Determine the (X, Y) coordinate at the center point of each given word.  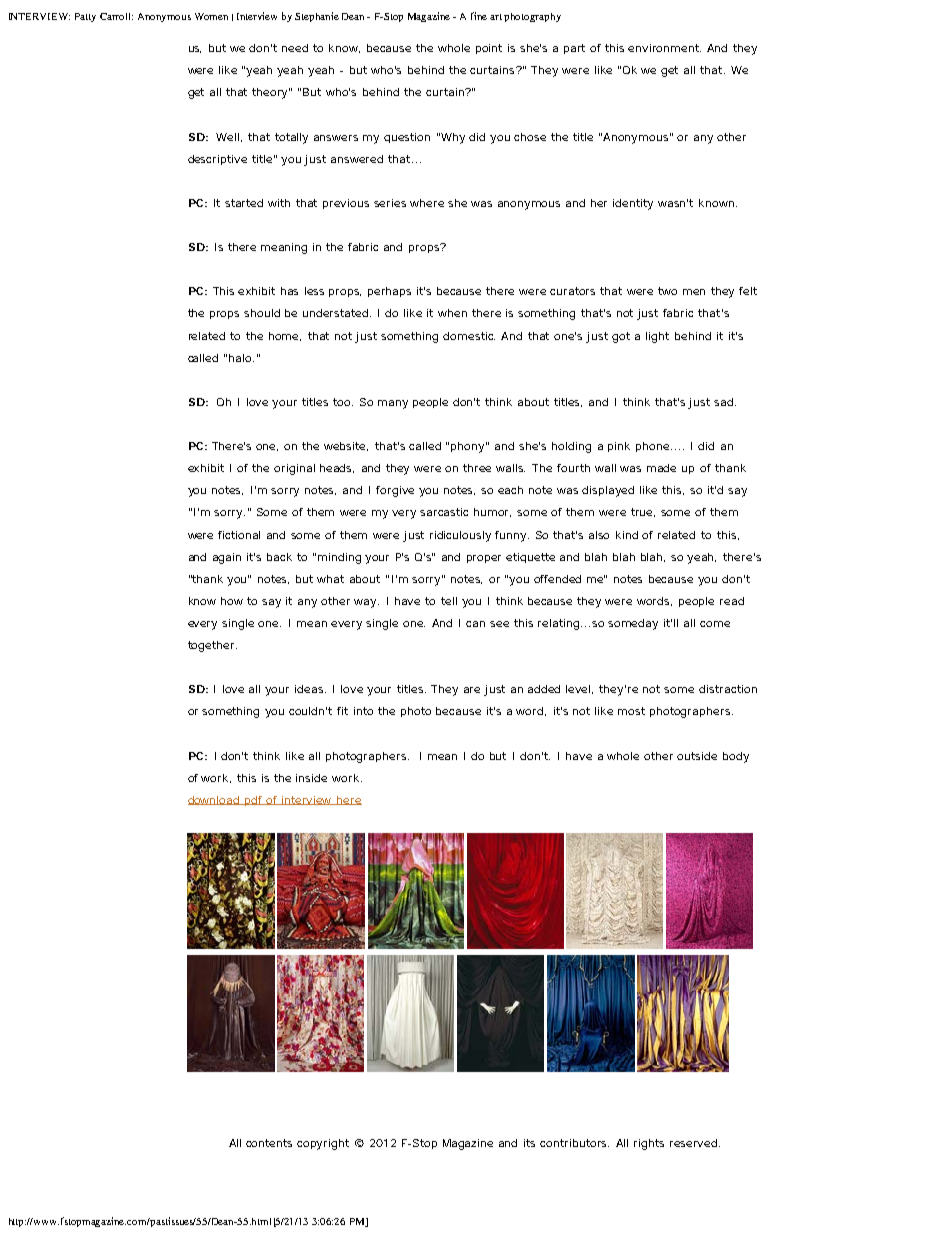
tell (449, 601)
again (227, 558)
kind (627, 535)
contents (269, 1143)
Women (211, 16)
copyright (323, 1144)
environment (664, 48)
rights (649, 1144)
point (489, 49)
